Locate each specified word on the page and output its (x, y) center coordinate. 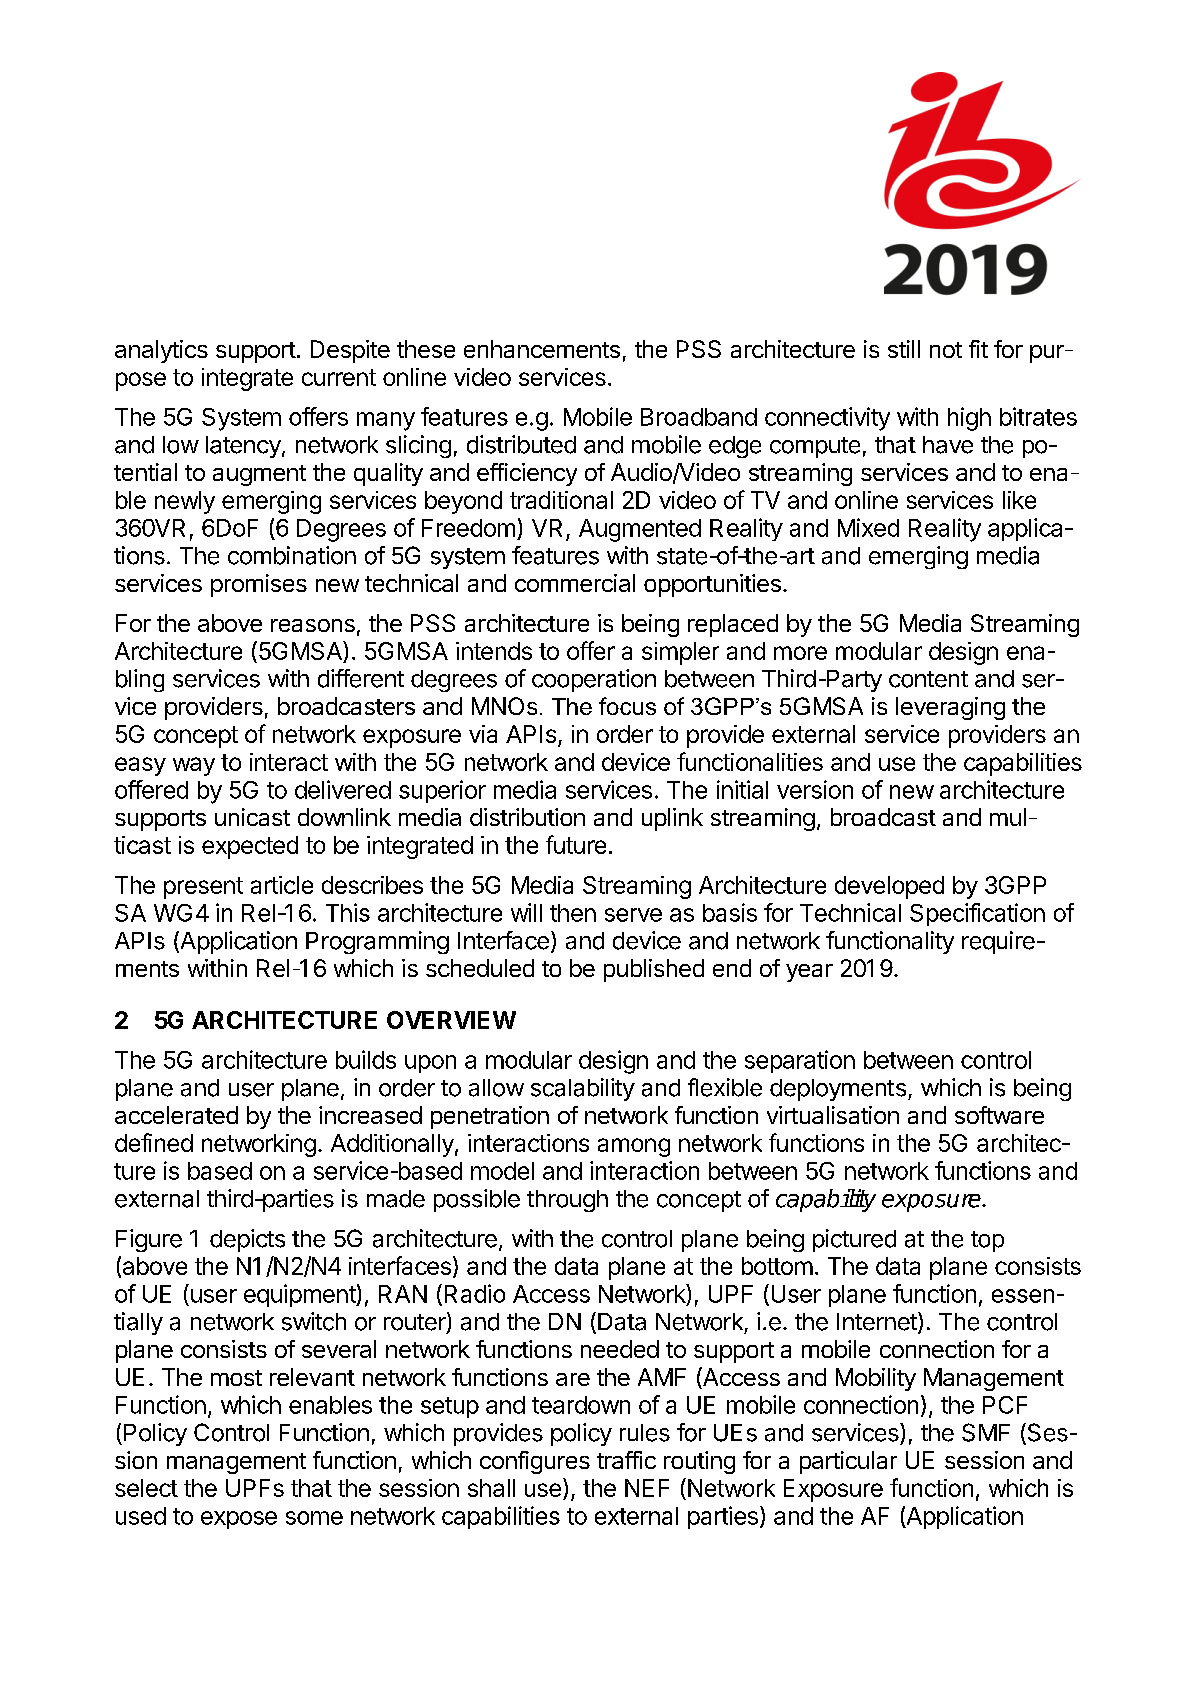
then (573, 913)
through (567, 1201)
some (314, 1518)
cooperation (594, 680)
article (282, 885)
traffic (626, 1460)
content (928, 679)
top (987, 1241)
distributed (521, 444)
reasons (313, 625)
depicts (247, 1240)
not (946, 350)
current (339, 377)
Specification (977, 914)
